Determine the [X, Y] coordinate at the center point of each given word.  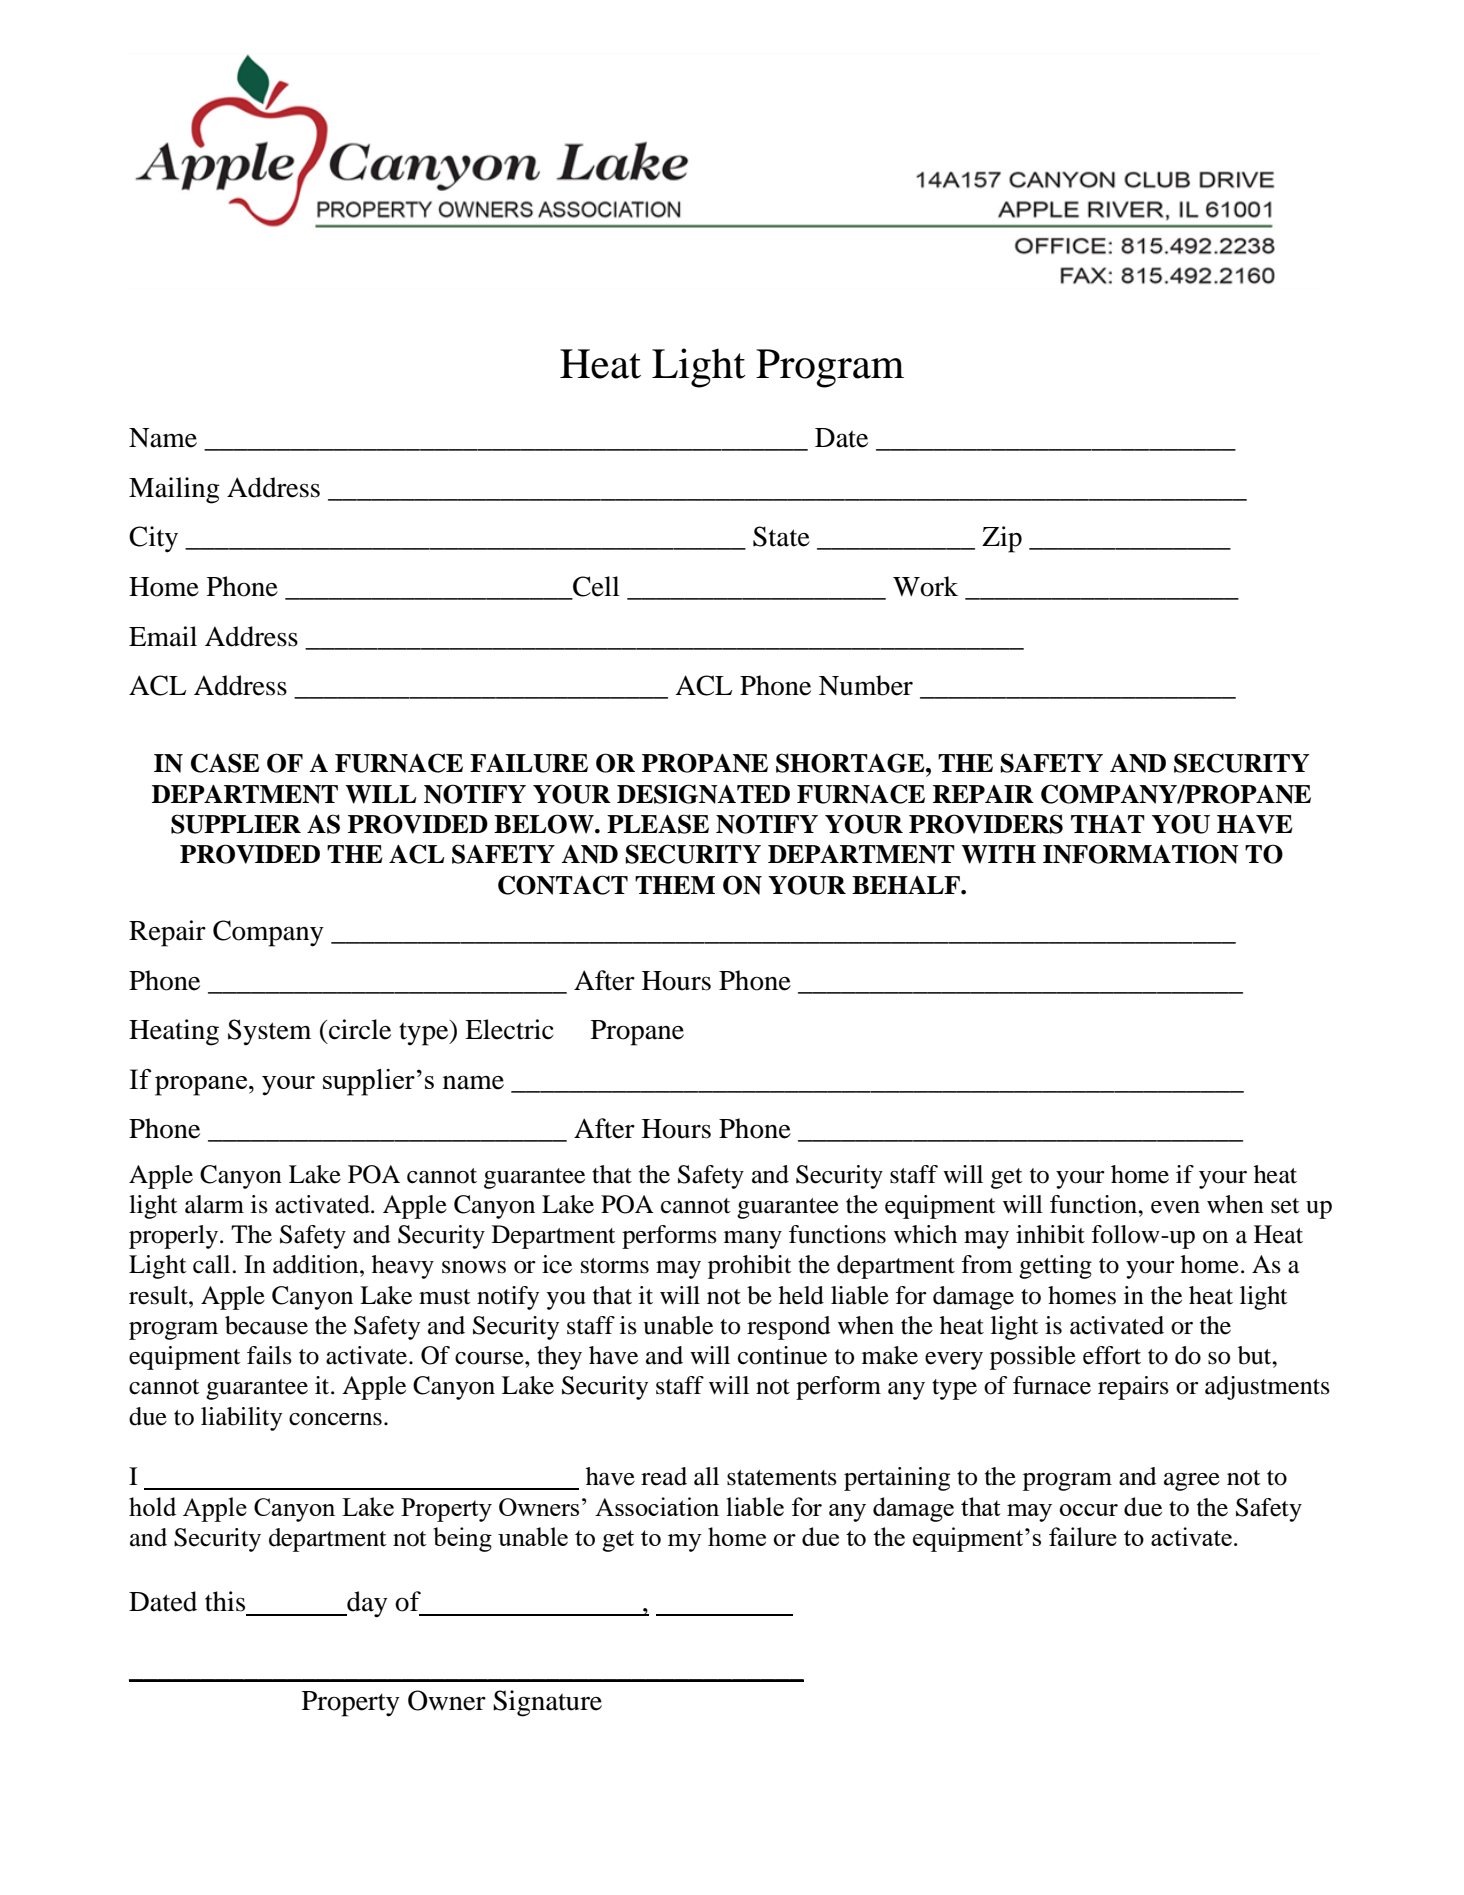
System [269, 1032]
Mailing [174, 490]
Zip [1002, 539]
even [1175, 1207]
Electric [509, 1029]
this [225, 1601]
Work [925, 586]
